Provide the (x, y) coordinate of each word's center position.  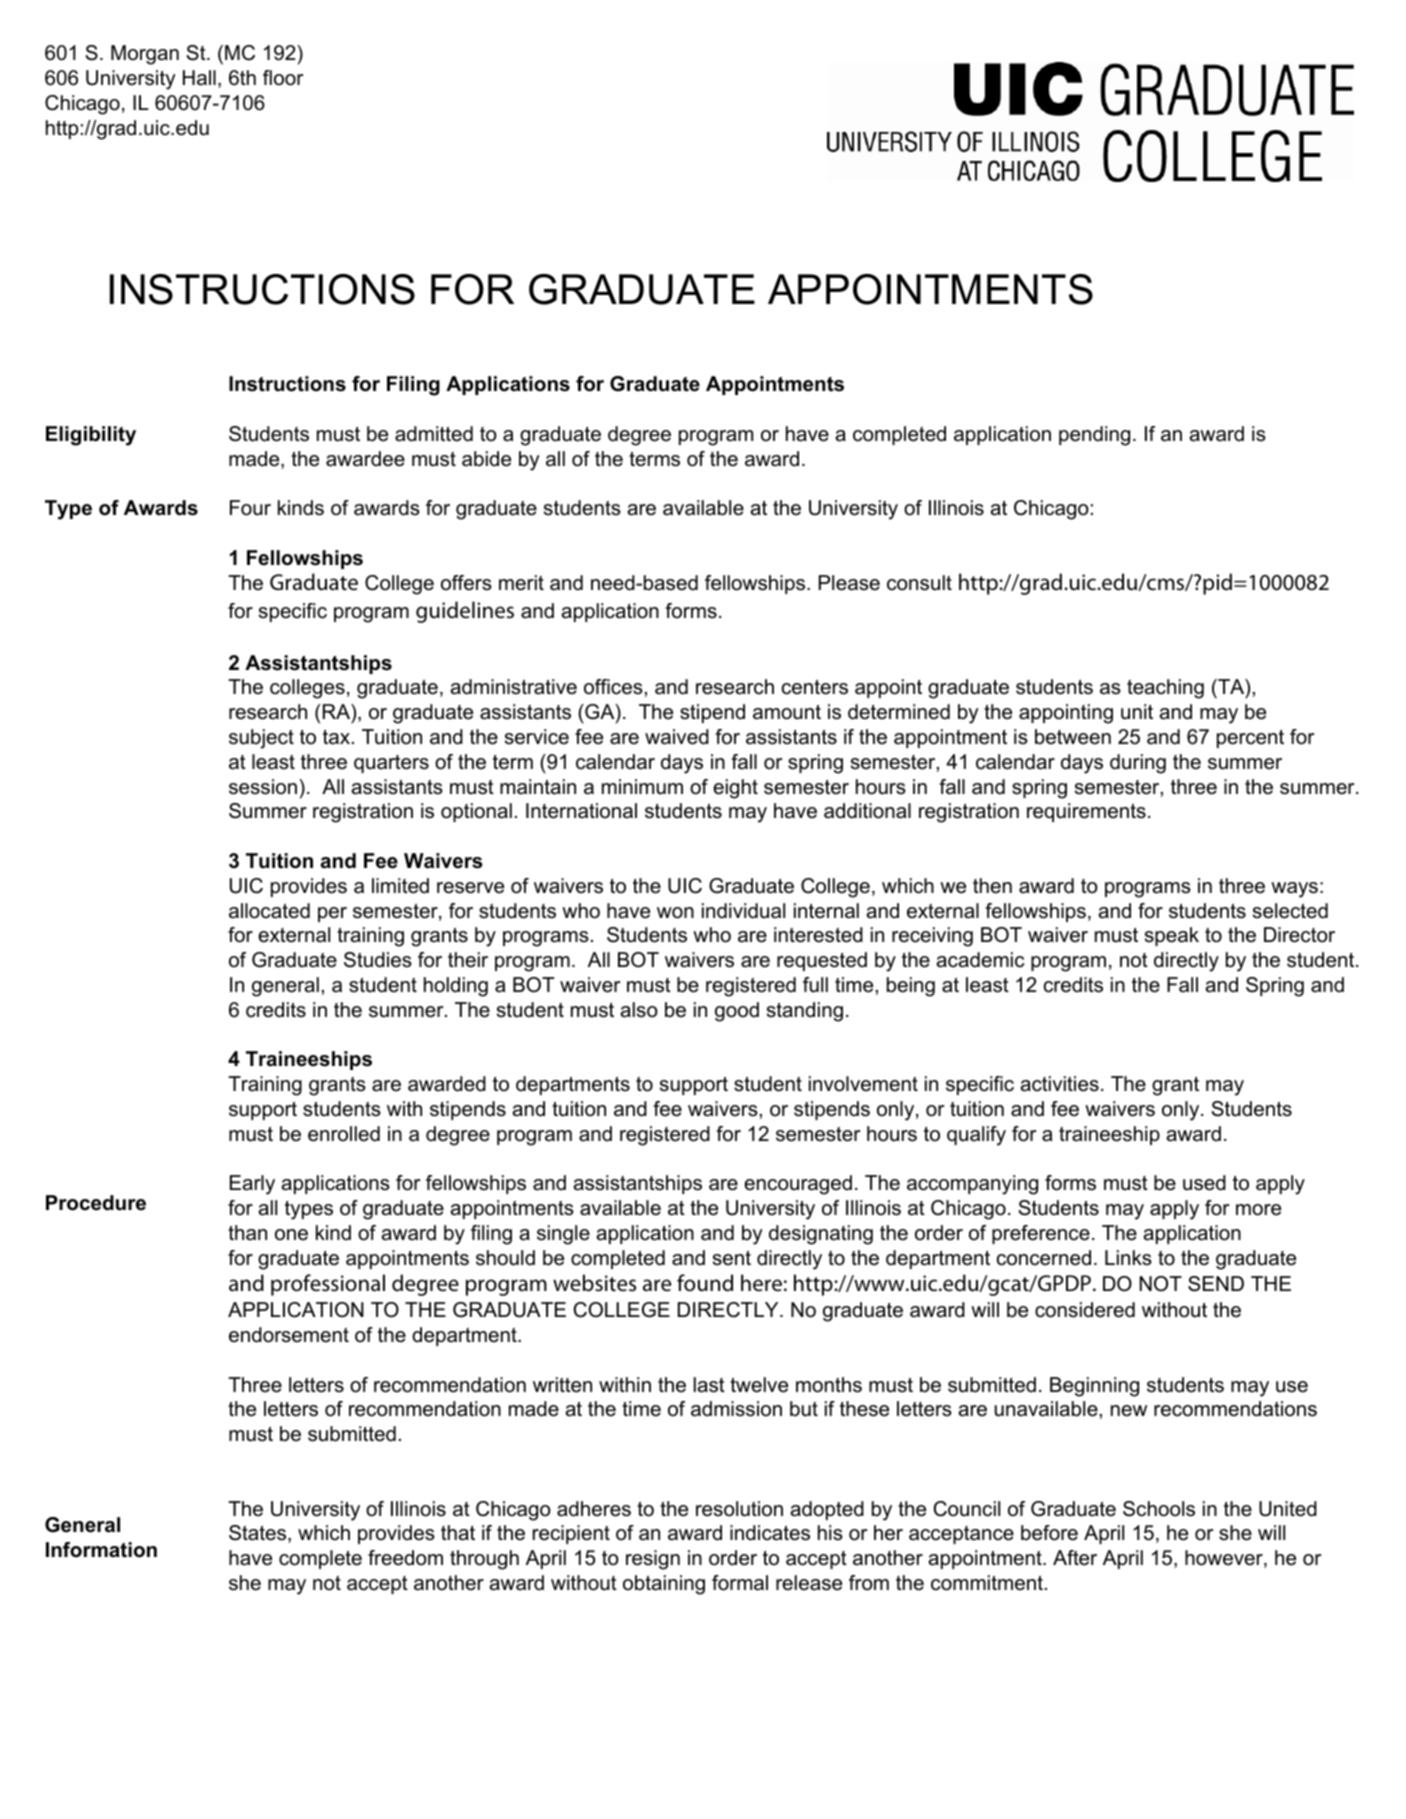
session (263, 787)
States (259, 1534)
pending (1094, 436)
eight (735, 789)
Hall (199, 78)
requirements (1086, 812)
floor (283, 78)
